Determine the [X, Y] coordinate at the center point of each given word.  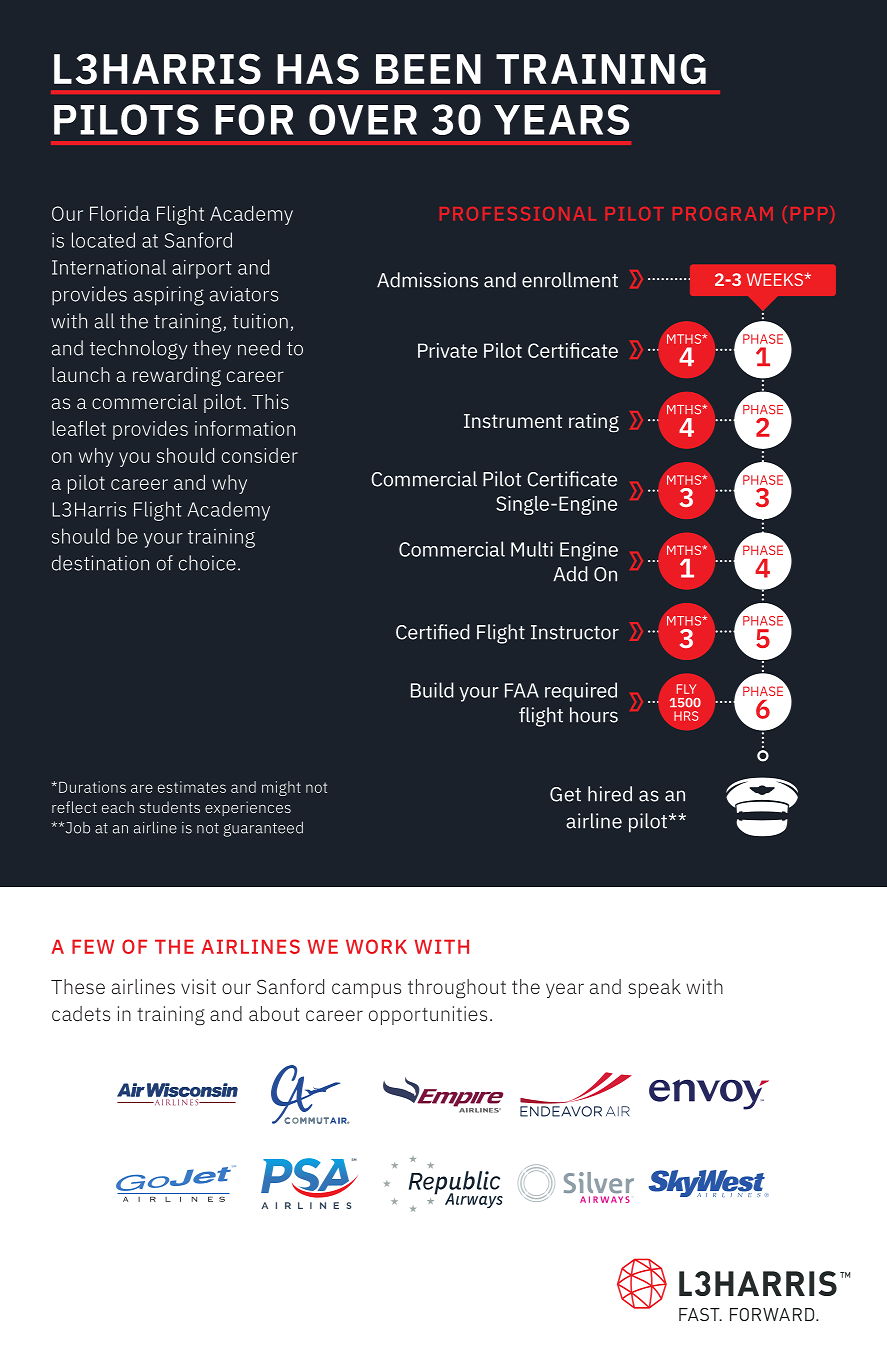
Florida [120, 213]
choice [207, 563]
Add [570, 574]
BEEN [428, 69]
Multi [532, 549]
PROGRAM [723, 214]
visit [198, 986]
